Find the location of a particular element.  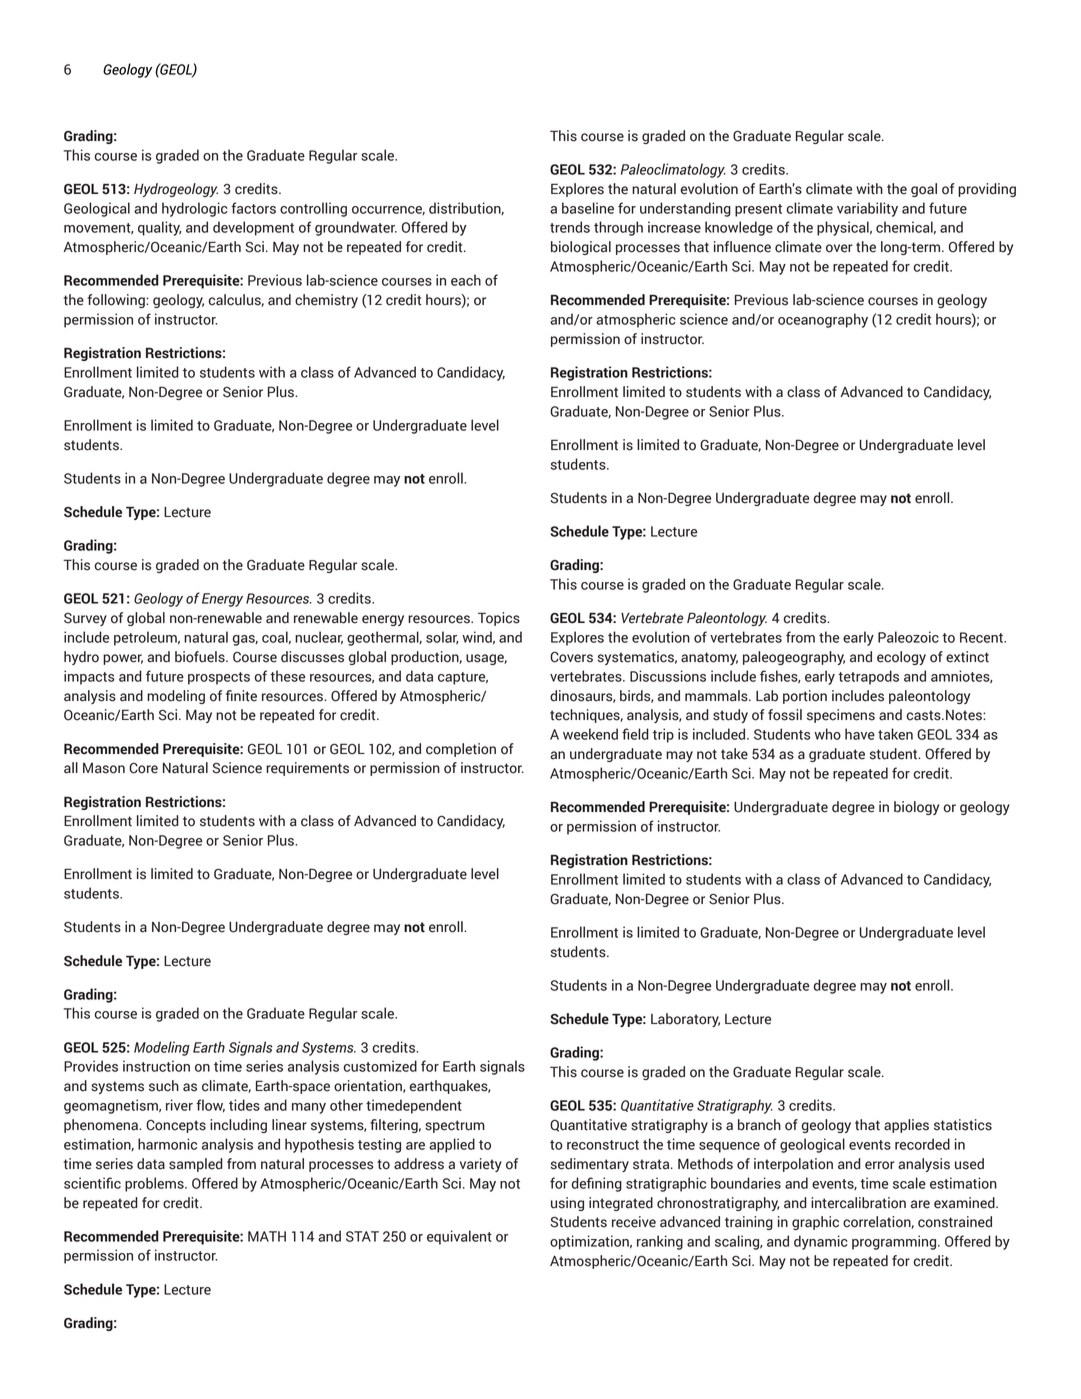

trends is located at coordinates (570, 227).
